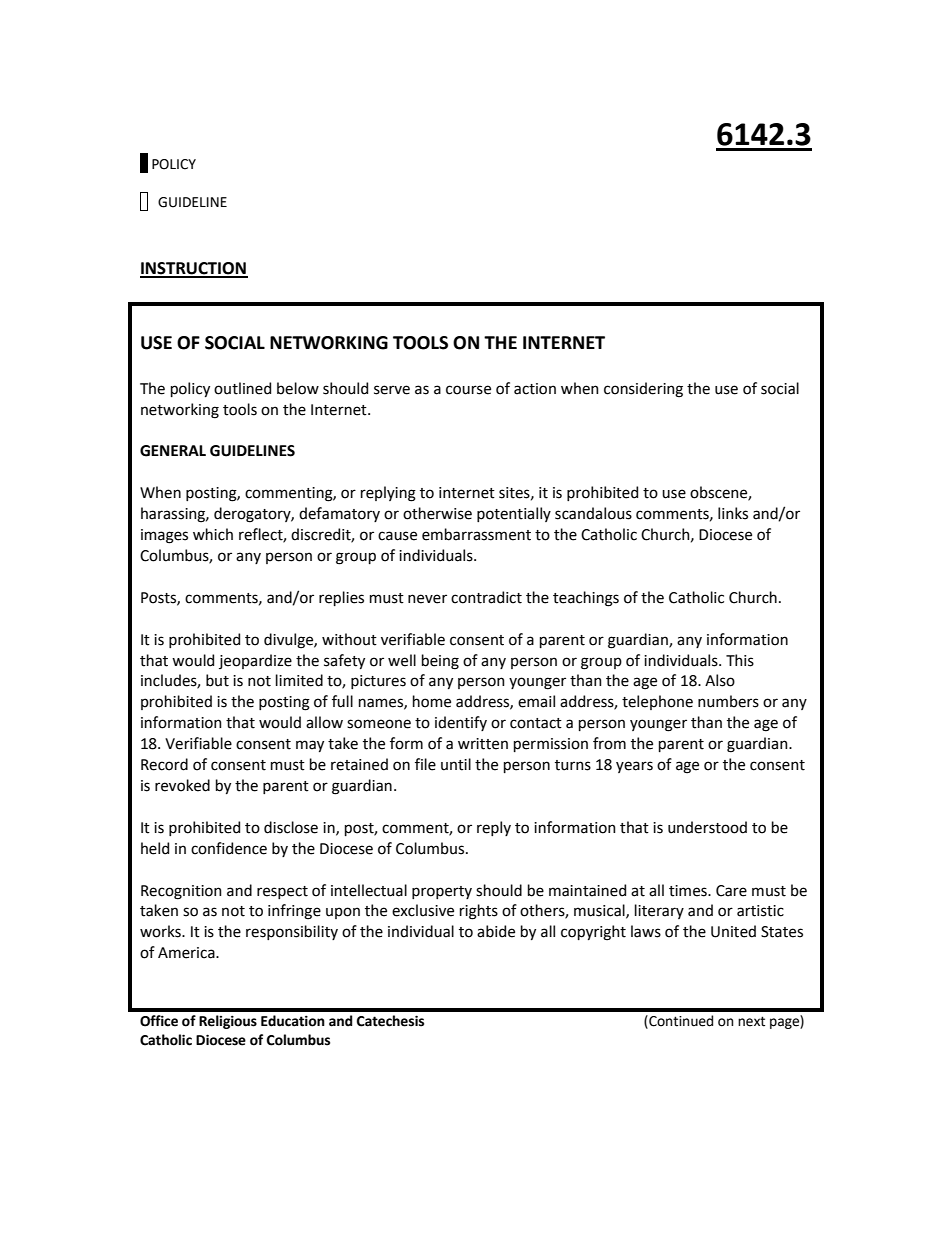  I want to click on course, so click(468, 390).
